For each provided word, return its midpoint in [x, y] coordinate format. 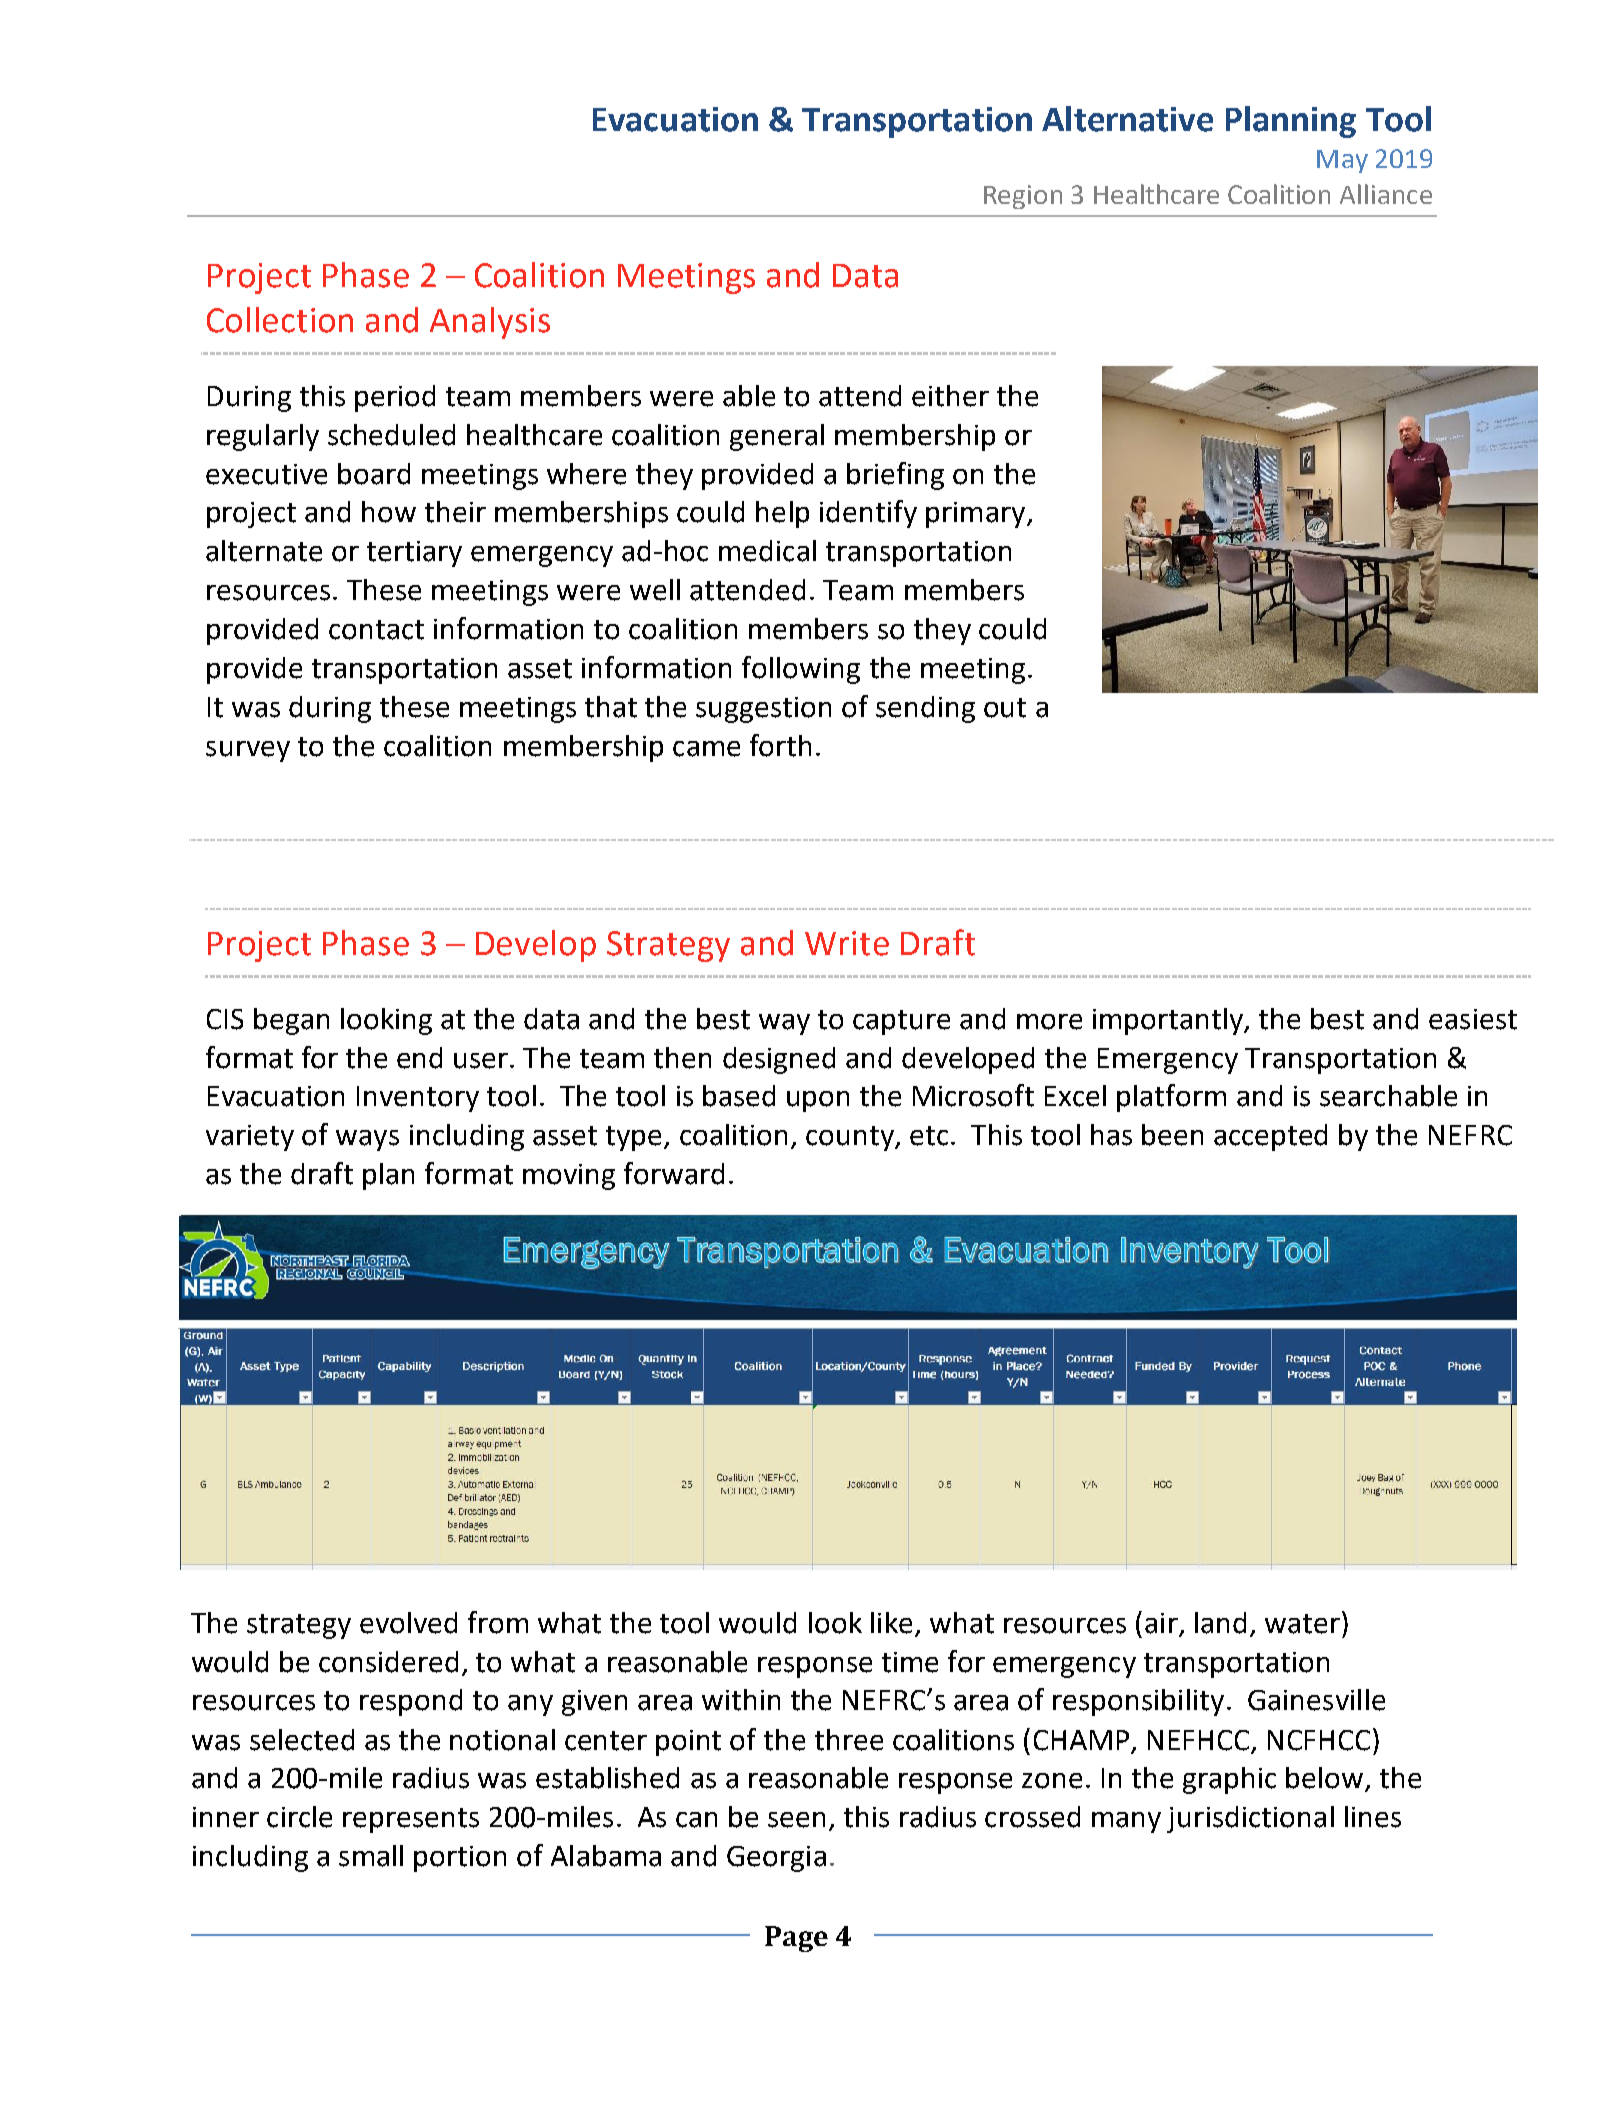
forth [780, 745]
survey [248, 751]
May [1342, 161]
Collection [280, 320]
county [851, 1138]
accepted [1270, 1137]
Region [1023, 197]
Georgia [776, 1859]
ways [367, 1140]
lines [1373, 1817]
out [1005, 708]
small [371, 1856]
